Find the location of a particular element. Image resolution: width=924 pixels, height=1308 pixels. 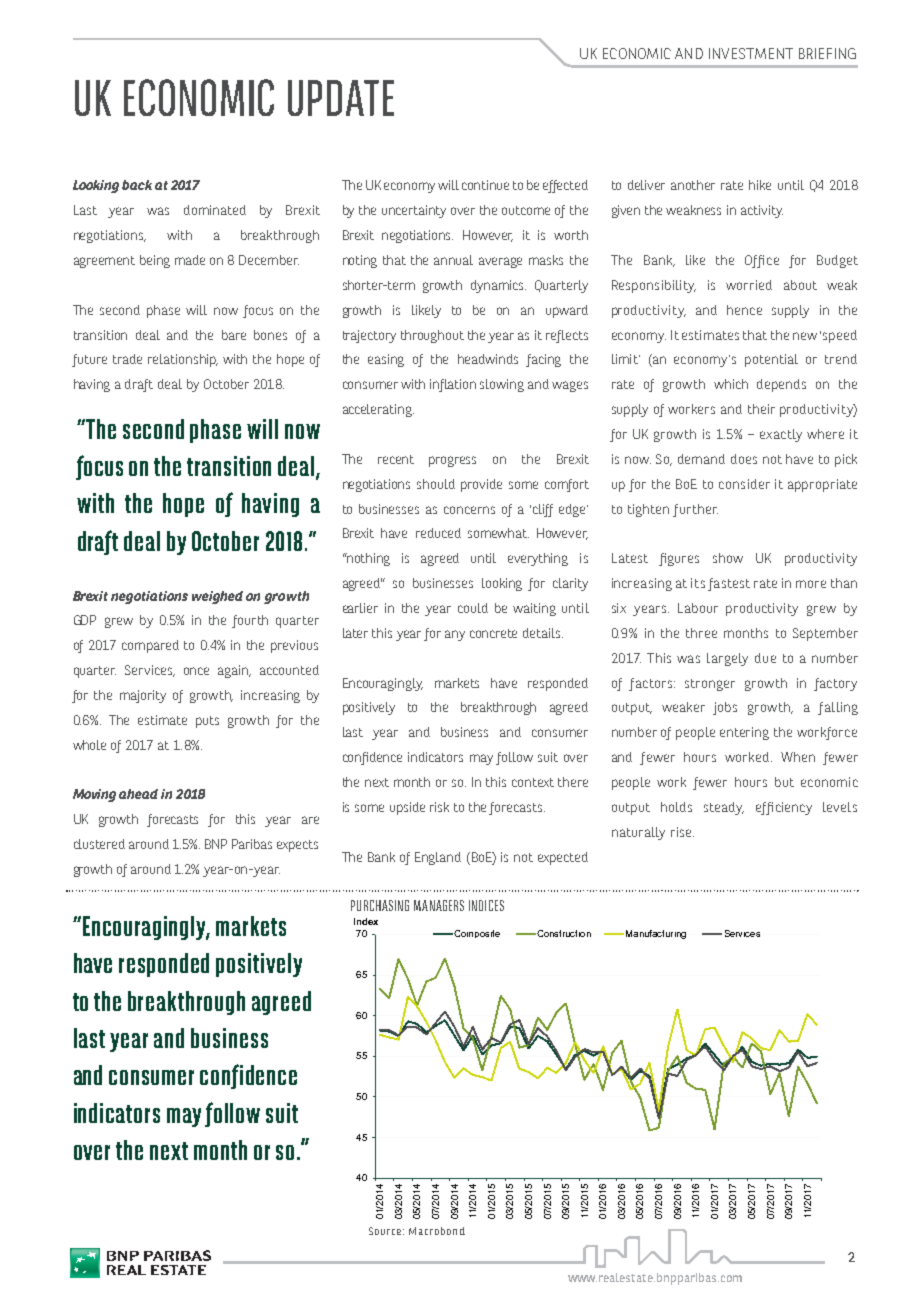

INVESTMENT is located at coordinates (751, 53).
